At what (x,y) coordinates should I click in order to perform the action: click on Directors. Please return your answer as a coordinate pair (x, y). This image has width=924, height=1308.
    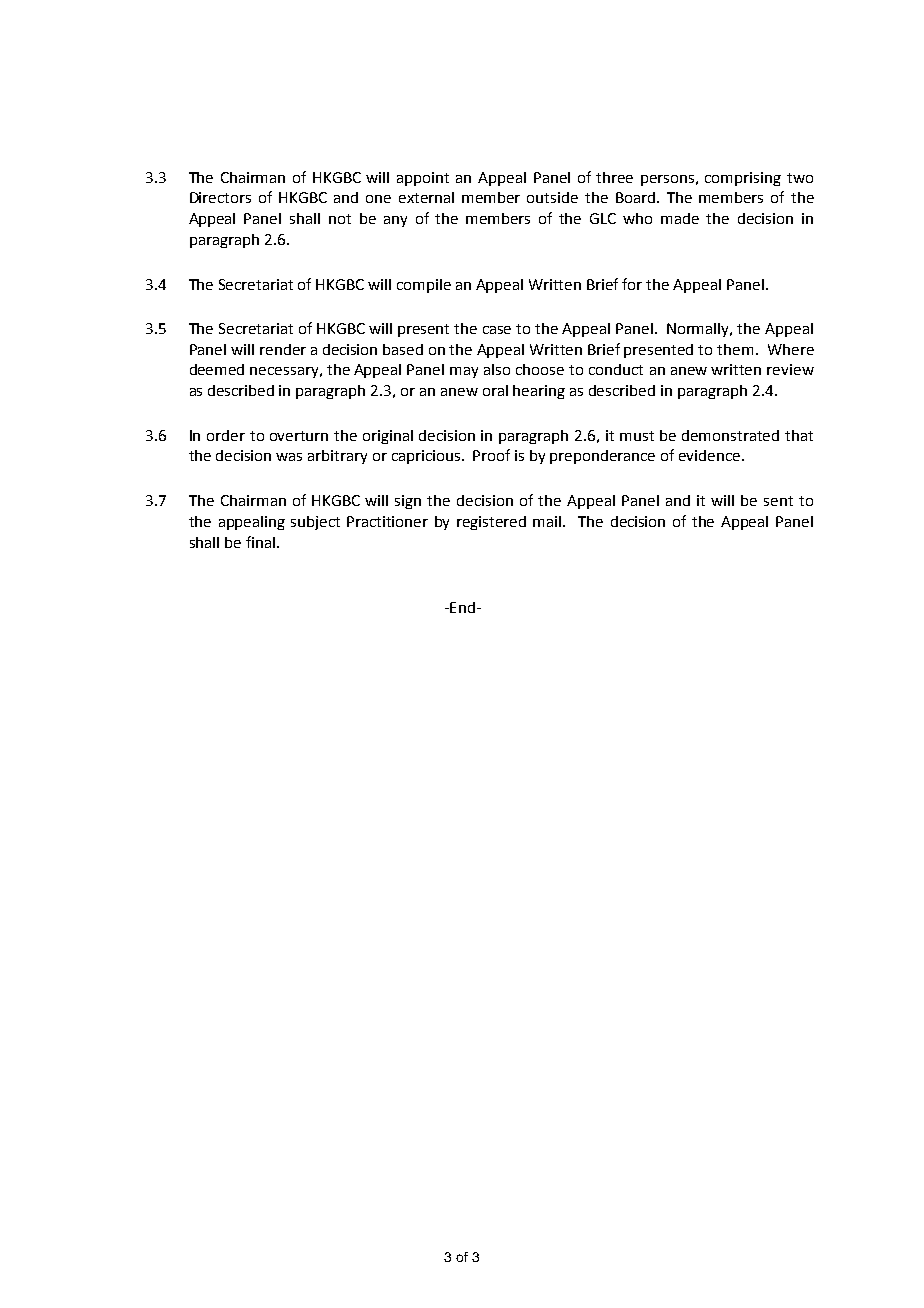
    Looking at the image, I should click on (220, 197).
